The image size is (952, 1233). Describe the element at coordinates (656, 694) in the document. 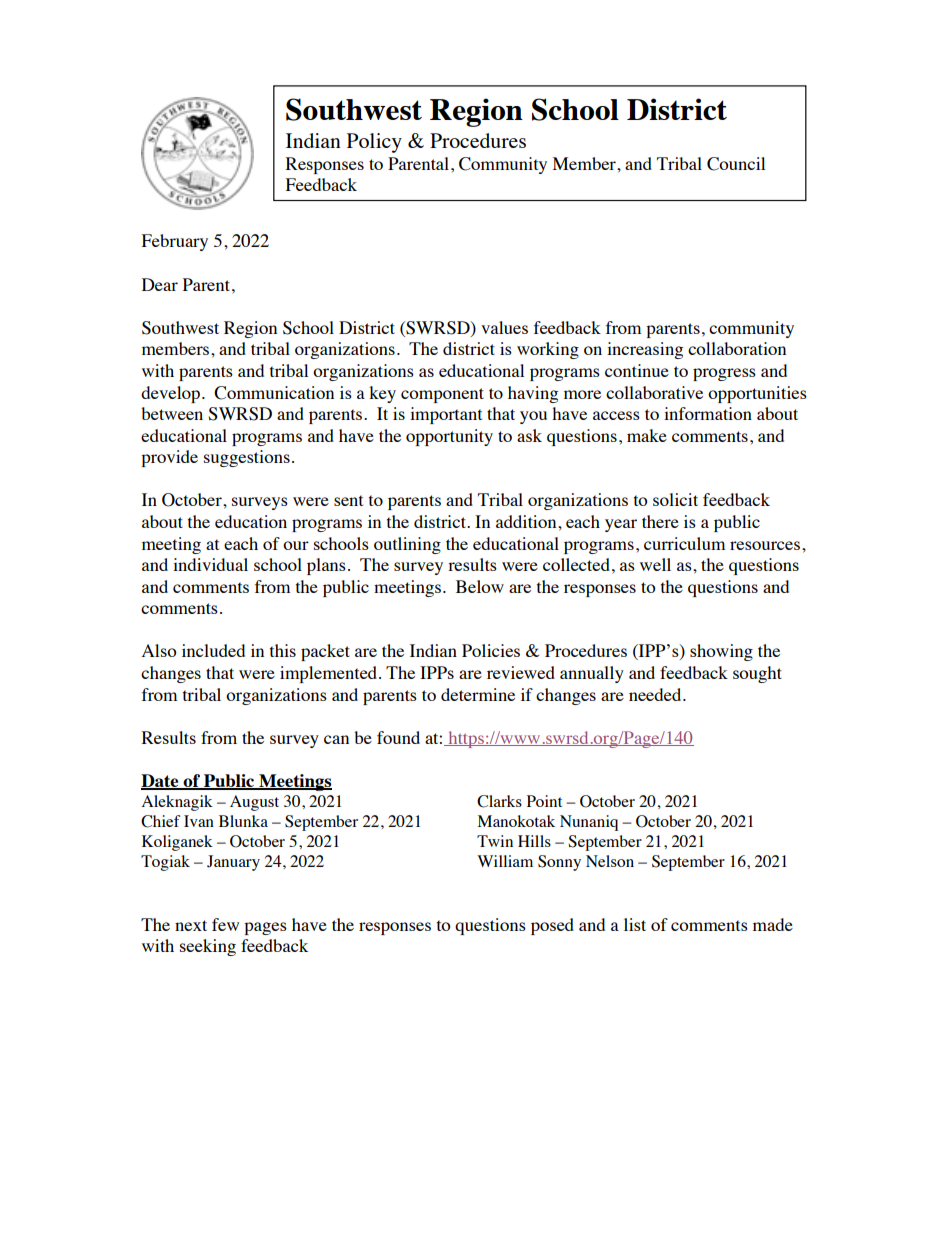

I see `needed` at that location.
